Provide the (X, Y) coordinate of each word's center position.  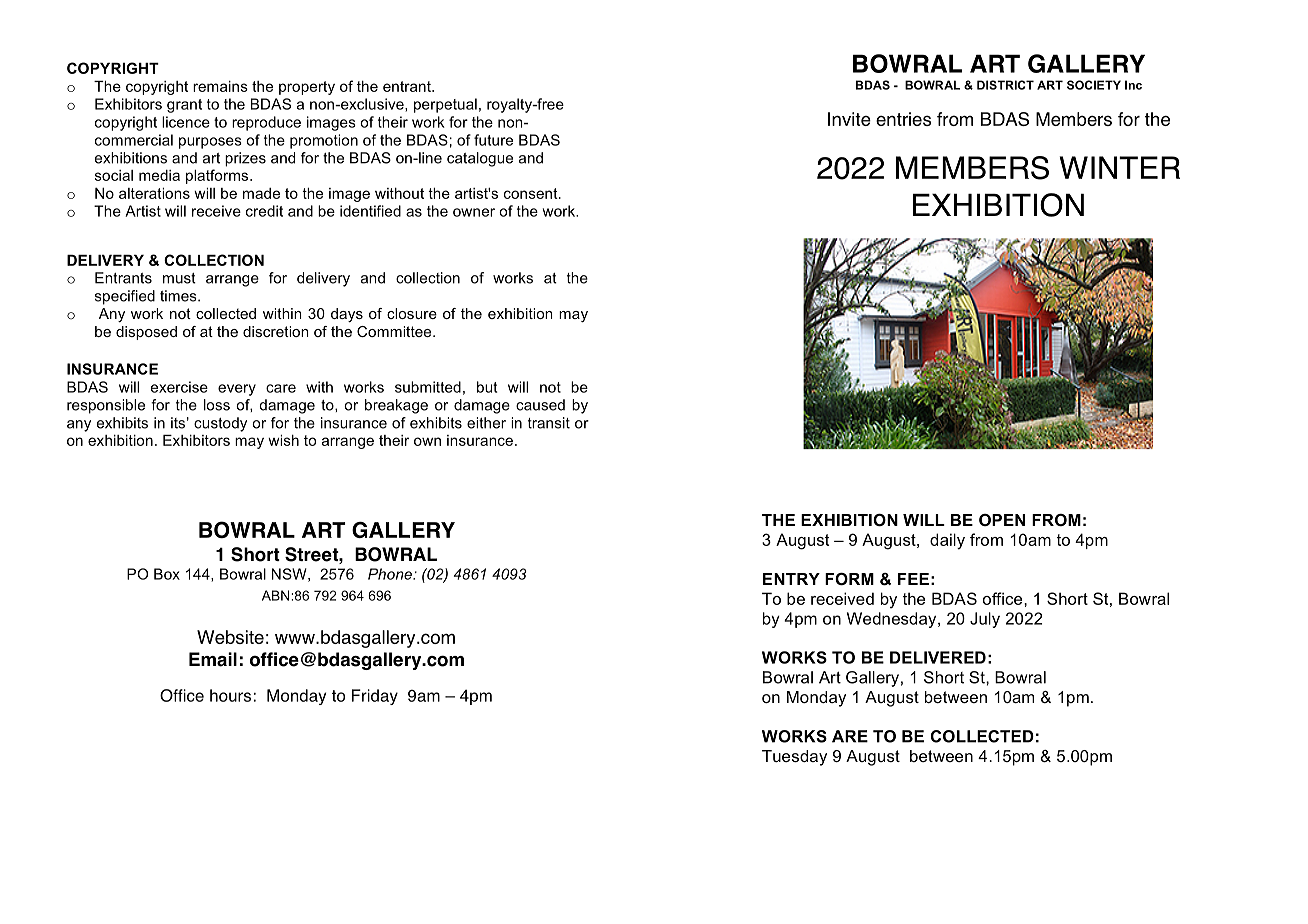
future (493, 140)
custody (220, 424)
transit (549, 423)
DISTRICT (1005, 85)
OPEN (1002, 520)
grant (184, 106)
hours (230, 695)
